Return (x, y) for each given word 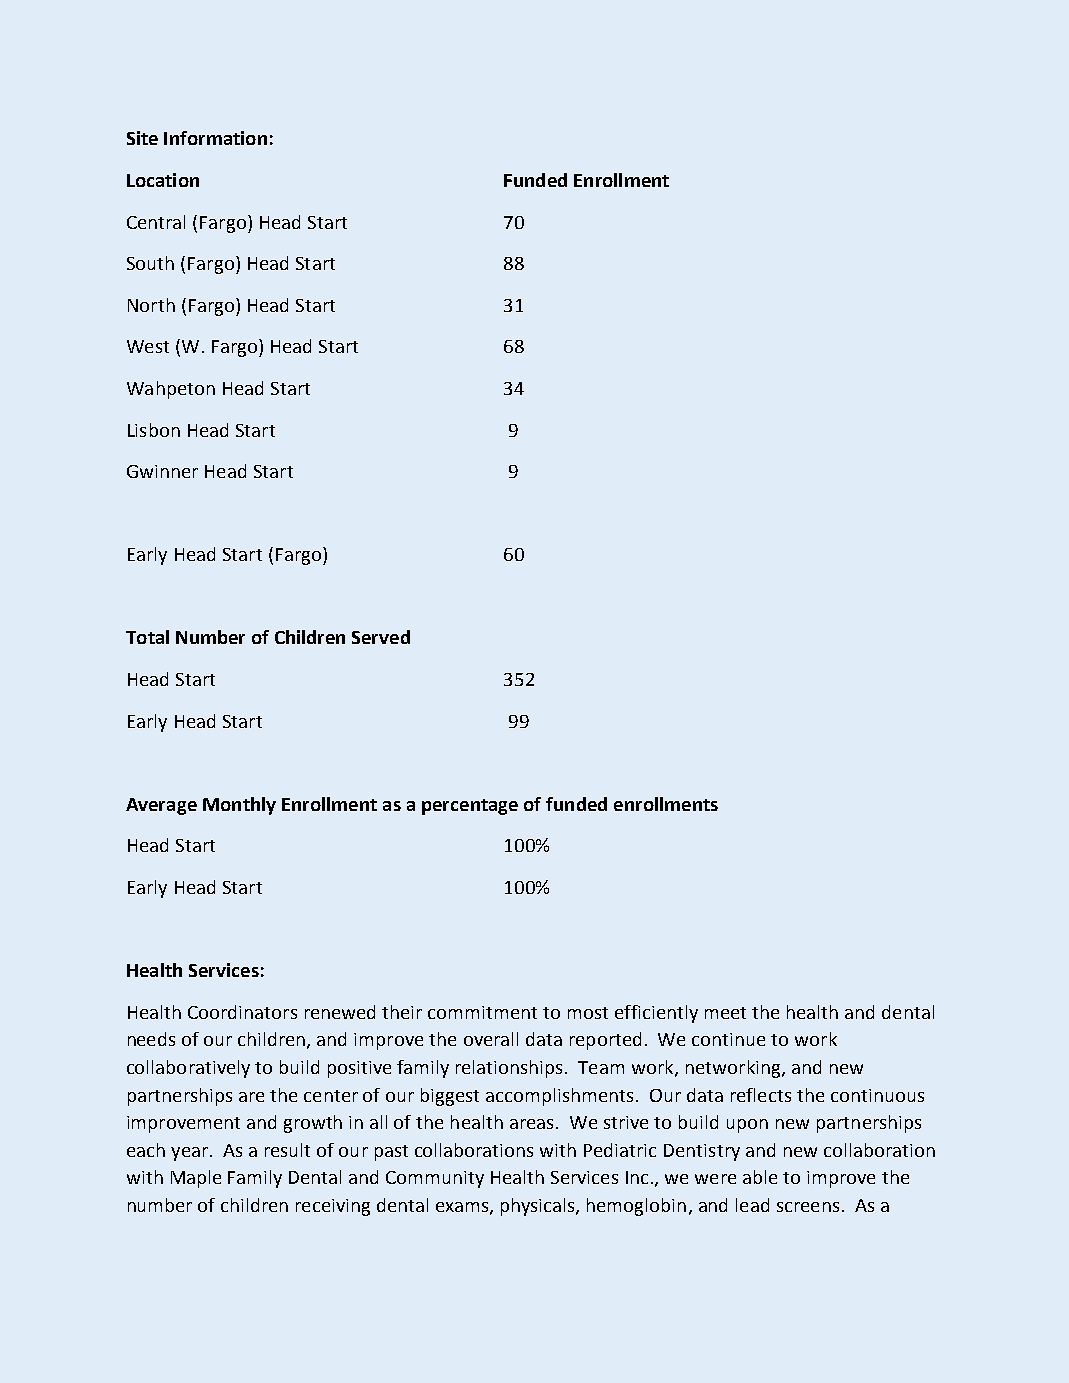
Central (156, 222)
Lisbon (154, 430)
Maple (196, 1179)
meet (725, 1013)
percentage (470, 807)
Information (215, 138)
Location (163, 180)
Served (381, 637)
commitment (482, 1012)
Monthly (239, 806)
